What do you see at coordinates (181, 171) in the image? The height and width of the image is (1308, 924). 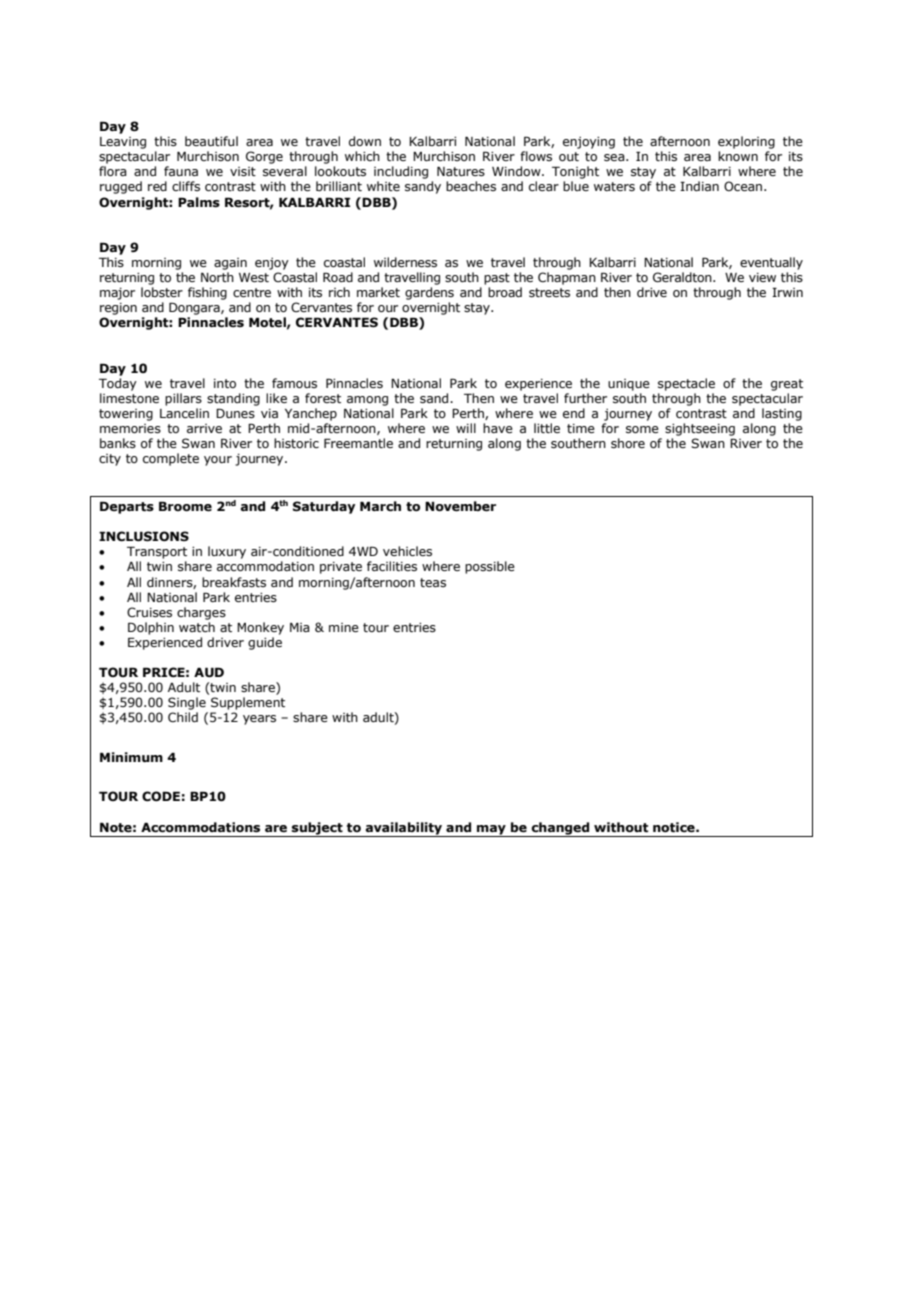 I see `fauna` at bounding box center [181, 171].
